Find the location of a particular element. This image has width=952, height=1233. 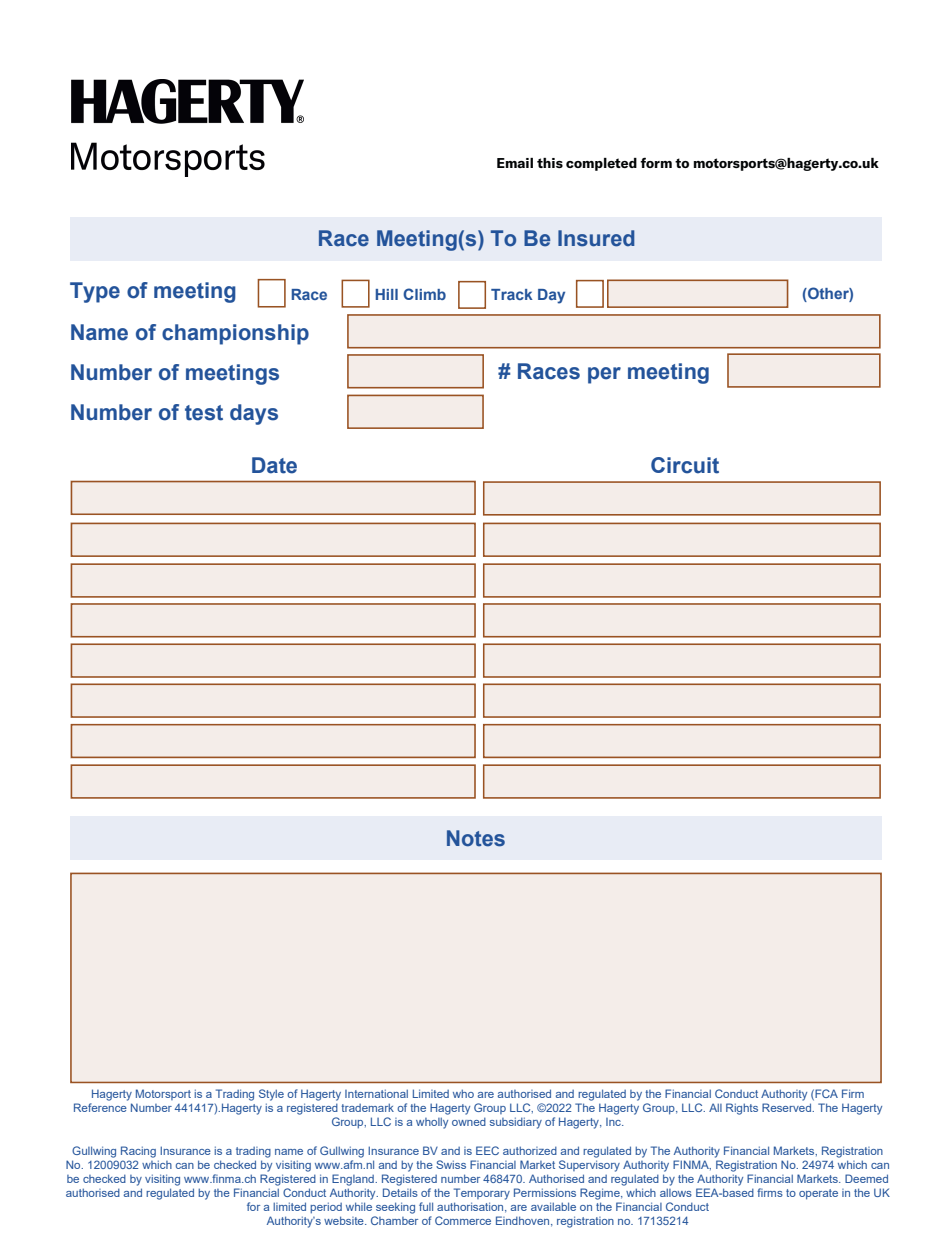

form is located at coordinates (656, 162).
